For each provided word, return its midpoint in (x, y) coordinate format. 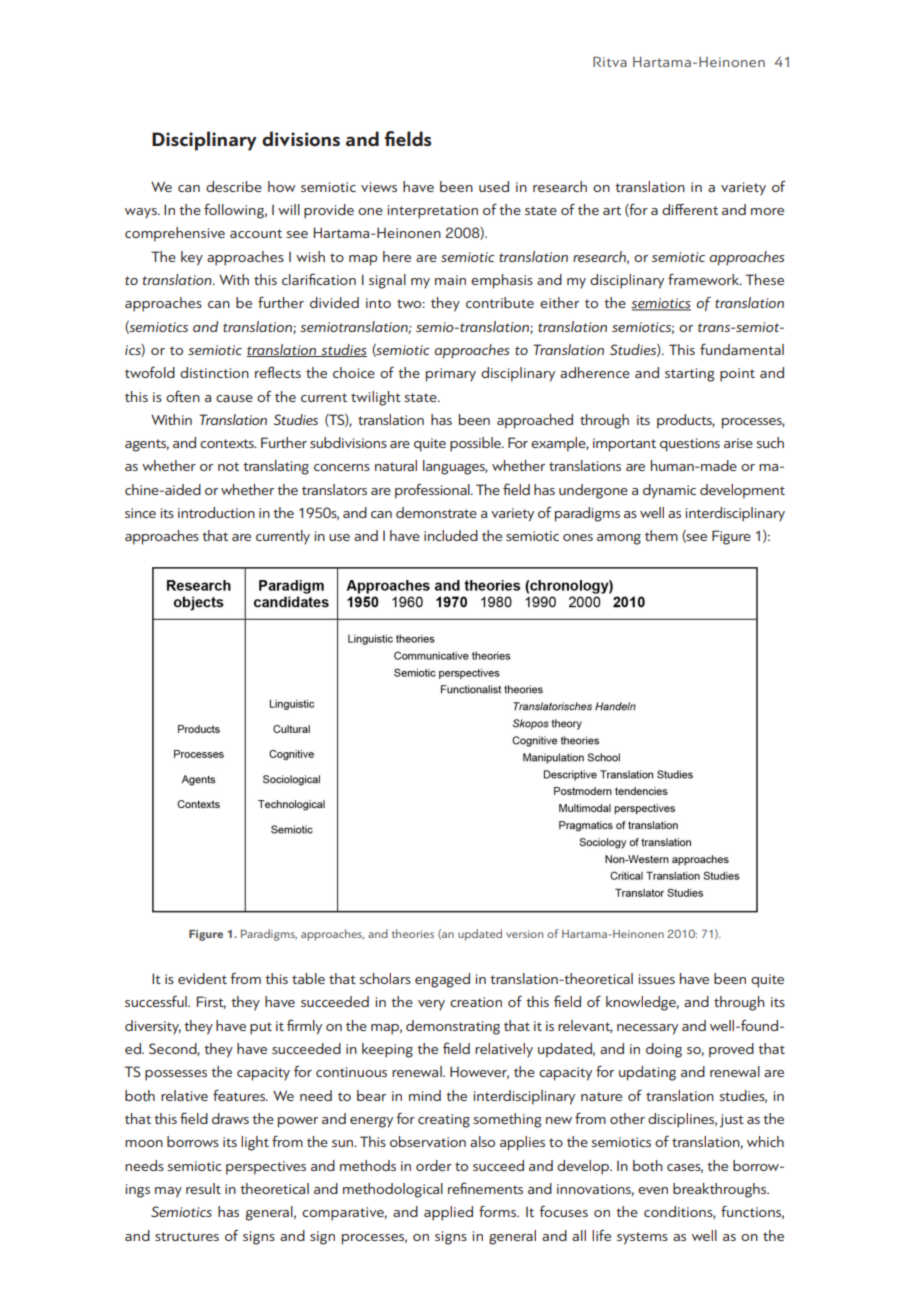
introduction (216, 512)
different (690, 209)
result (203, 1188)
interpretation (433, 212)
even (653, 1190)
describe (234, 186)
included (451, 535)
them (661, 535)
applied (448, 1213)
